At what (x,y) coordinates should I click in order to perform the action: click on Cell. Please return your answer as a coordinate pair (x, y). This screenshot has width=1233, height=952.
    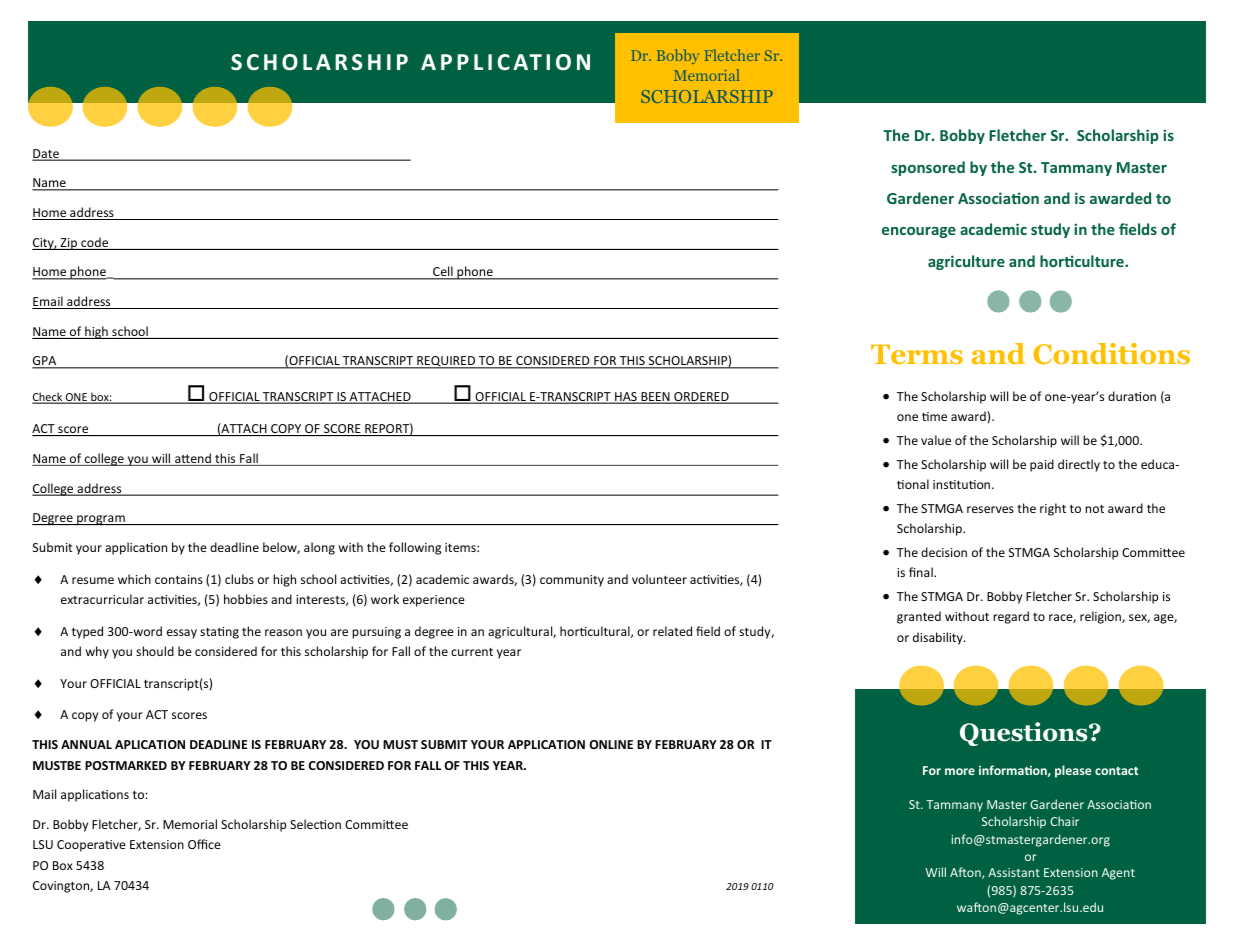
    Looking at the image, I should click on (443, 273).
